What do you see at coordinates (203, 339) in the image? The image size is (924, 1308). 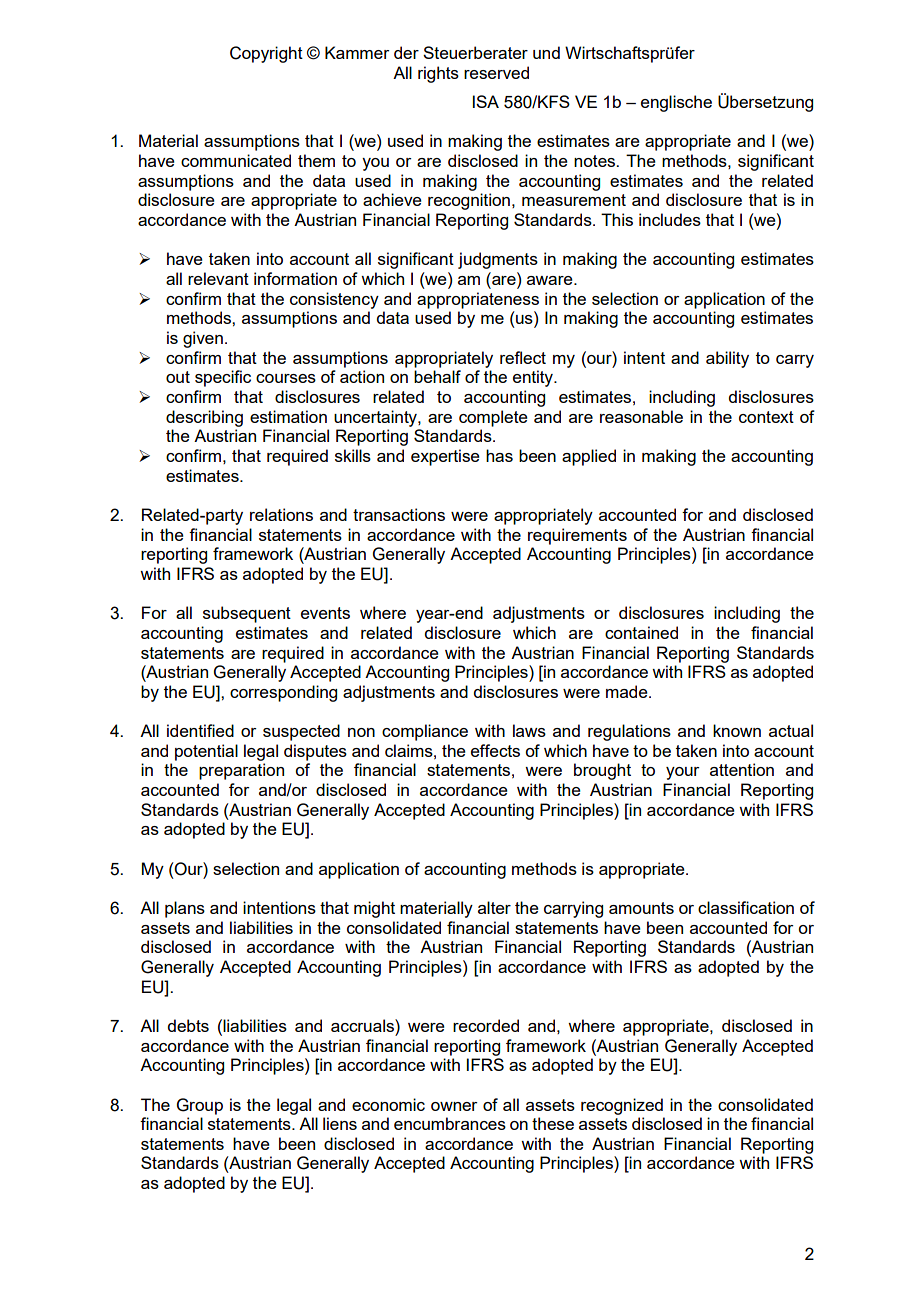 I see `given` at bounding box center [203, 339].
